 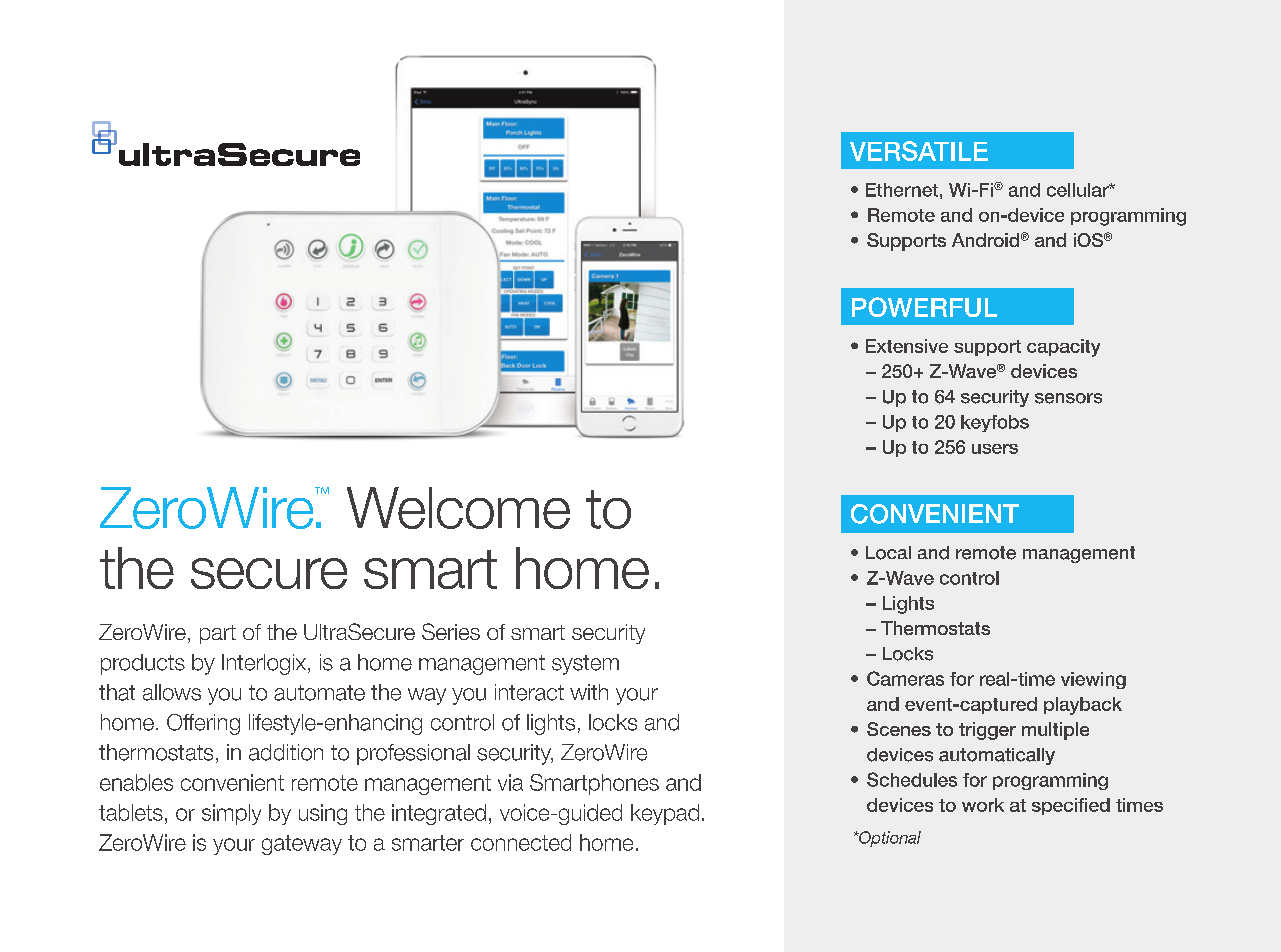 What do you see at coordinates (1063, 348) in the screenshot?
I see `capacity` at bounding box center [1063, 348].
